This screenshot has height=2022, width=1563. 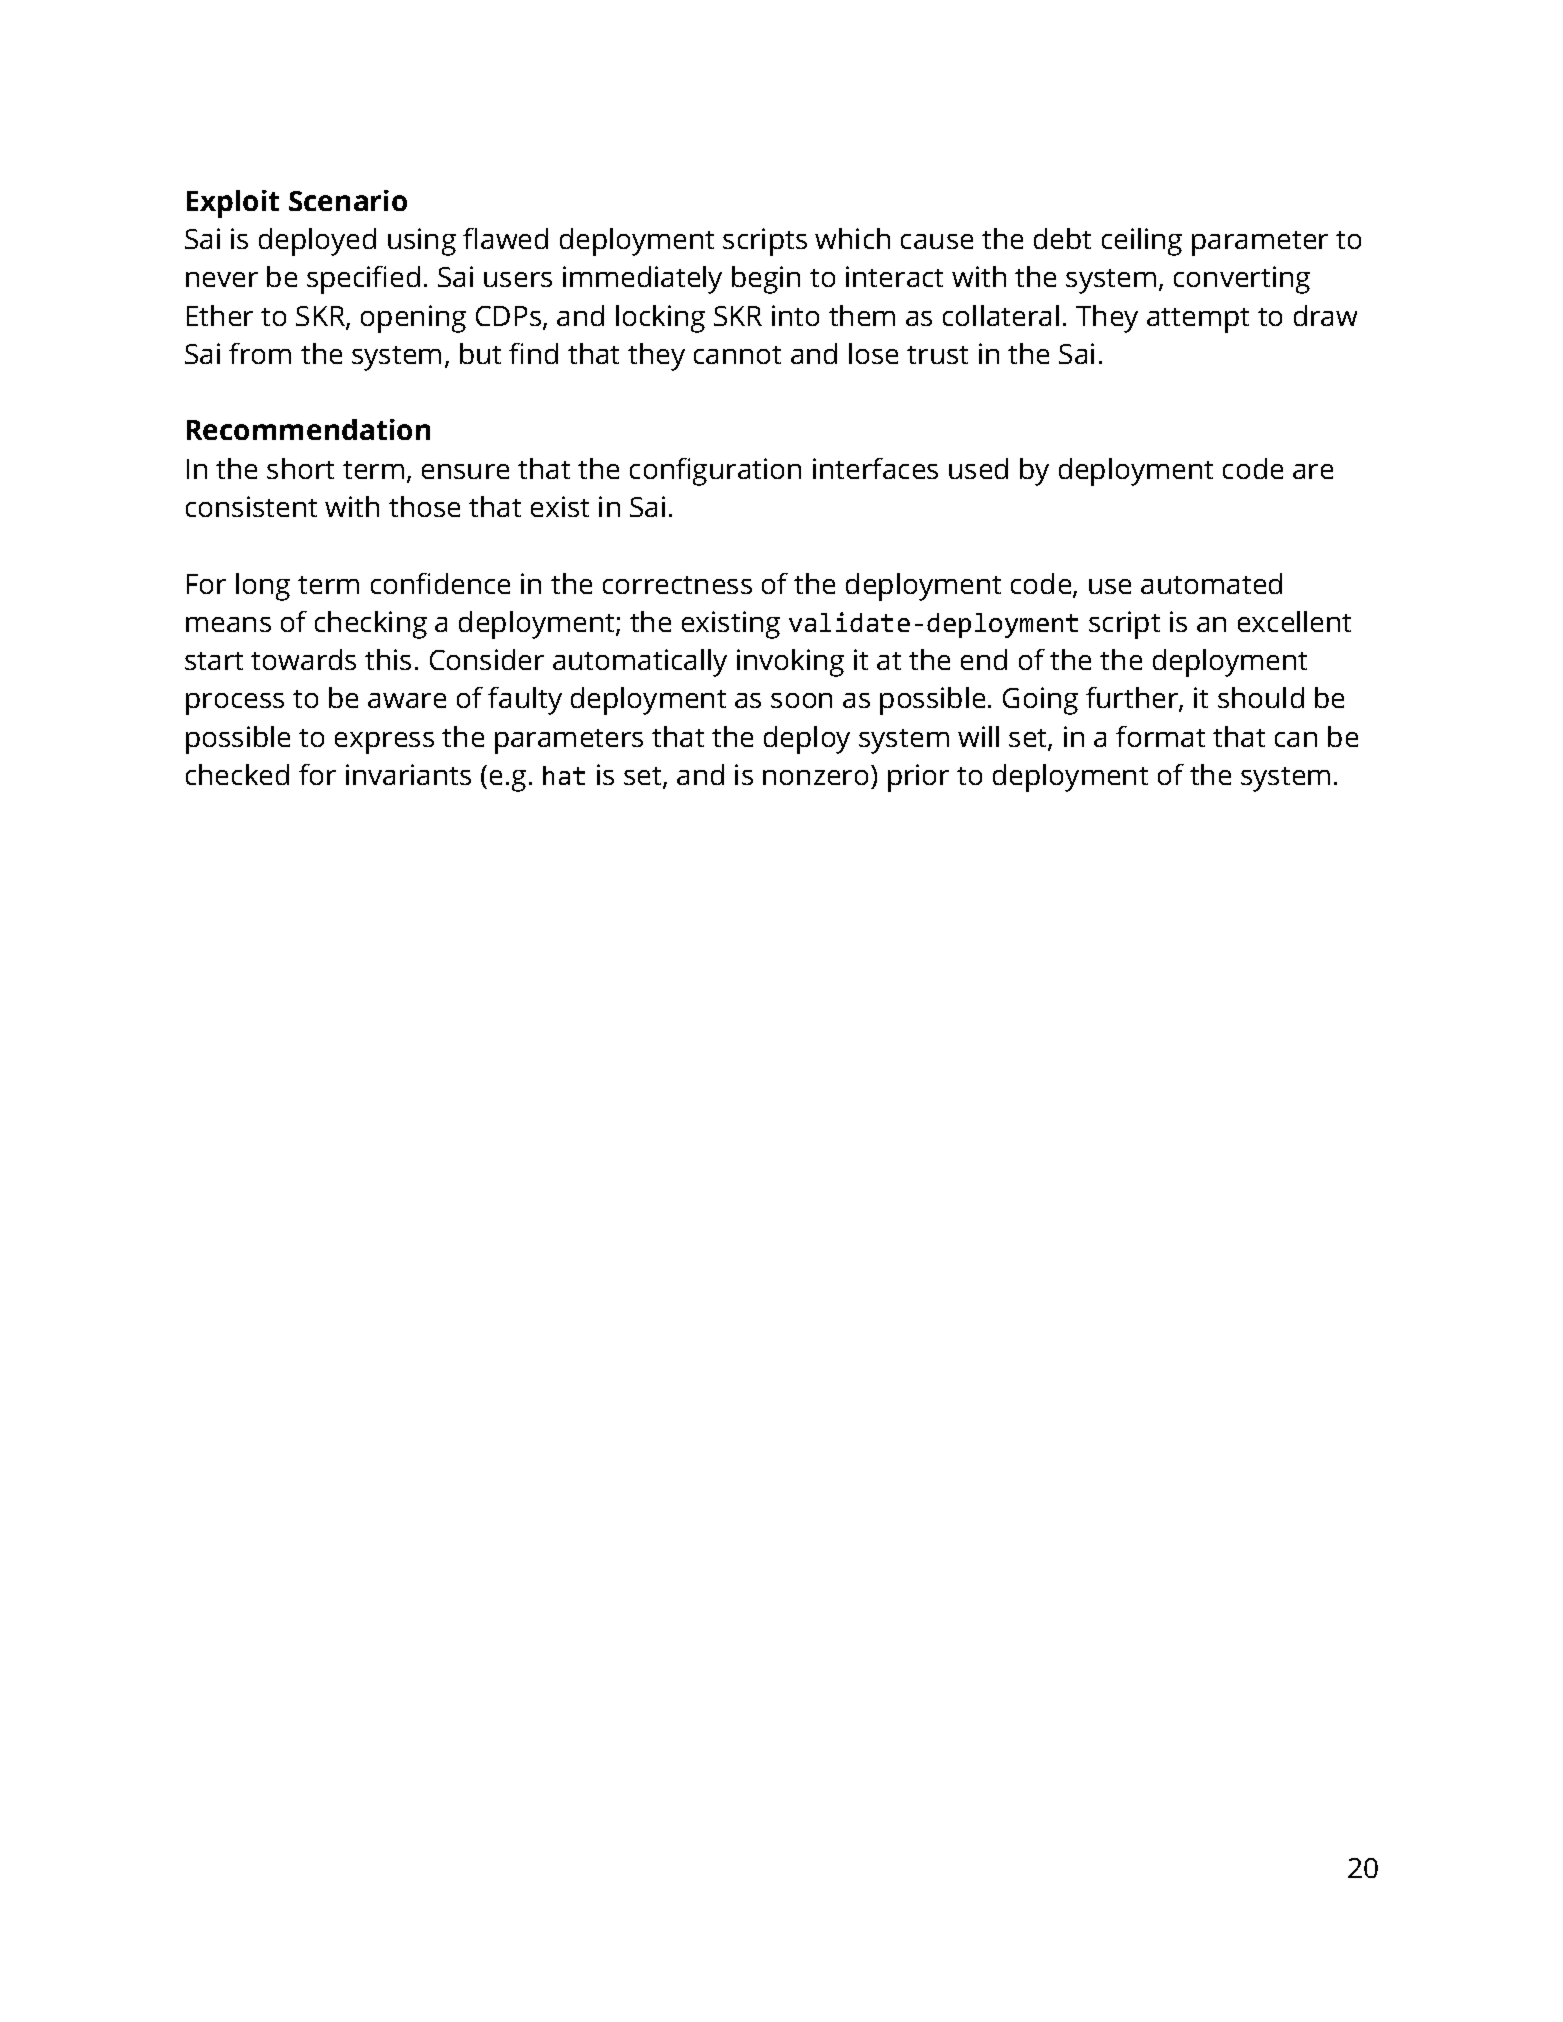 What do you see at coordinates (978, 468) in the screenshot?
I see `used` at bounding box center [978, 468].
